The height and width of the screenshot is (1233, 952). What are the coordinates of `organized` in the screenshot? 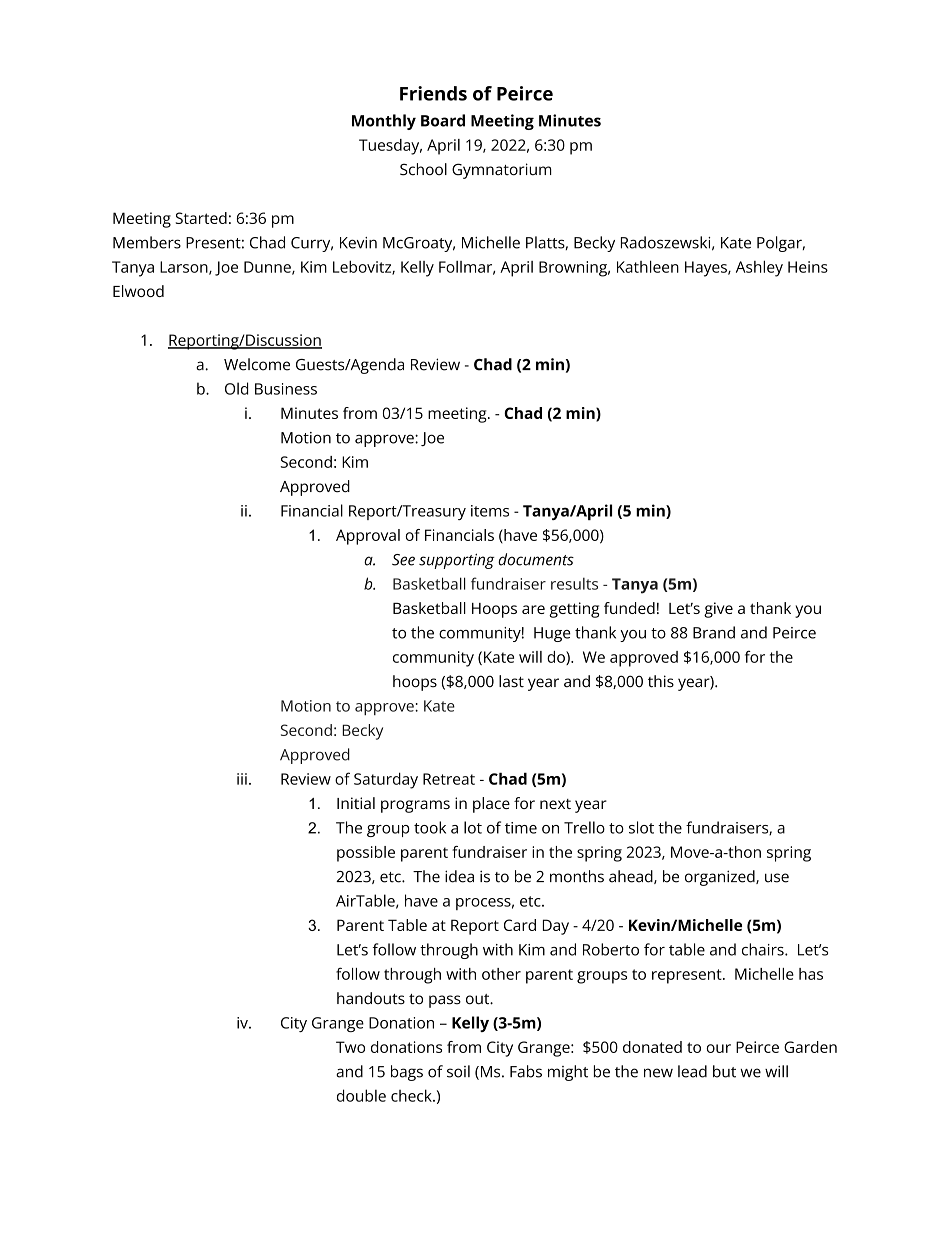 It's located at (721, 878).
